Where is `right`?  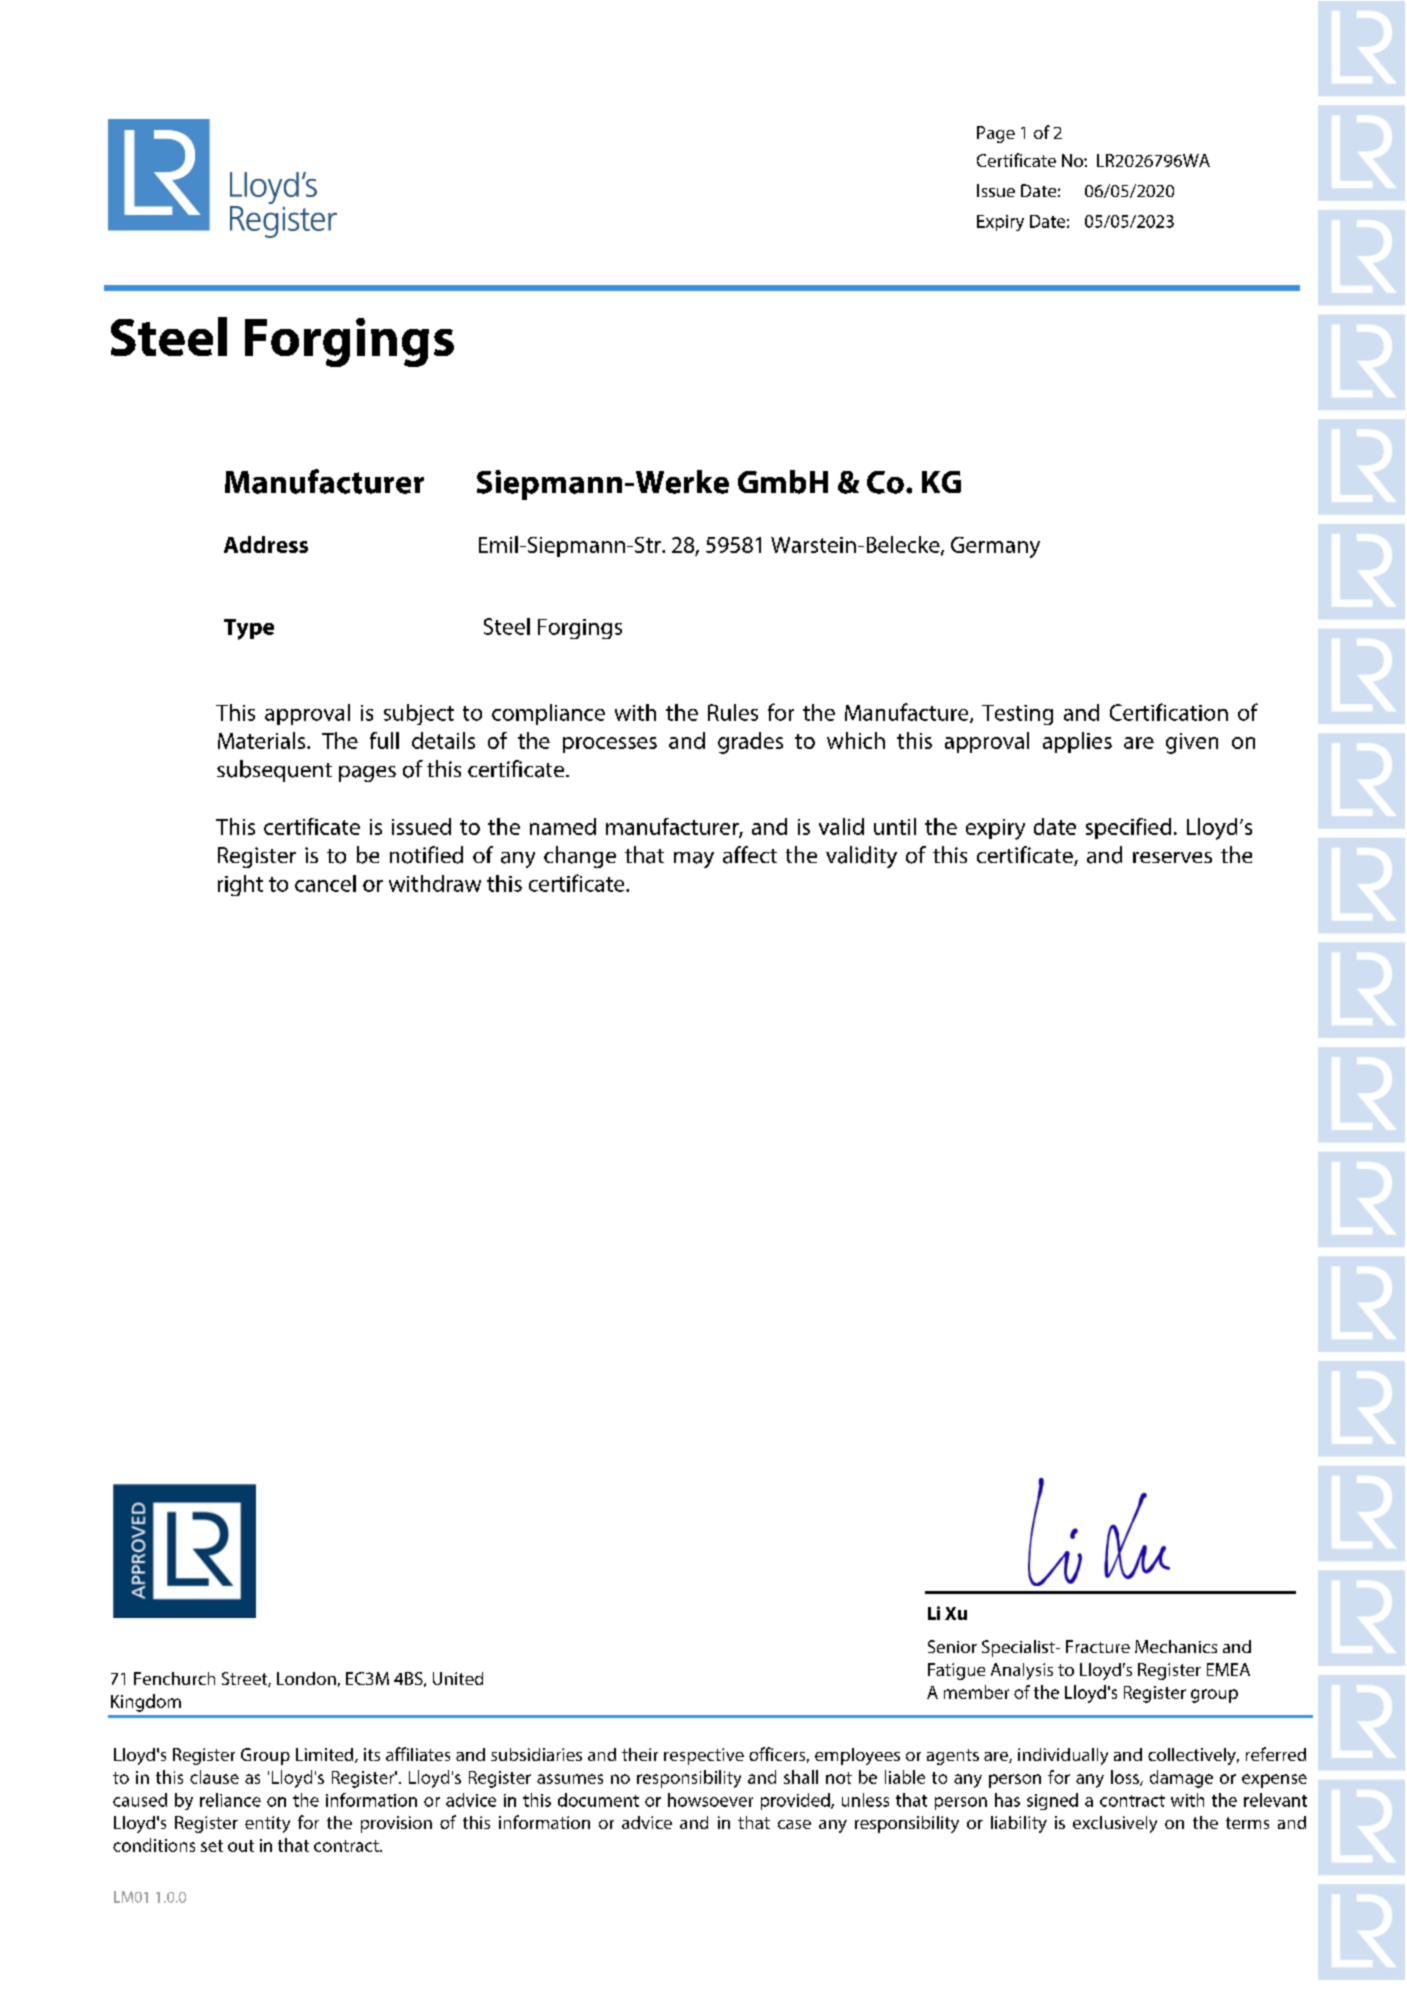
right is located at coordinates (240, 885).
